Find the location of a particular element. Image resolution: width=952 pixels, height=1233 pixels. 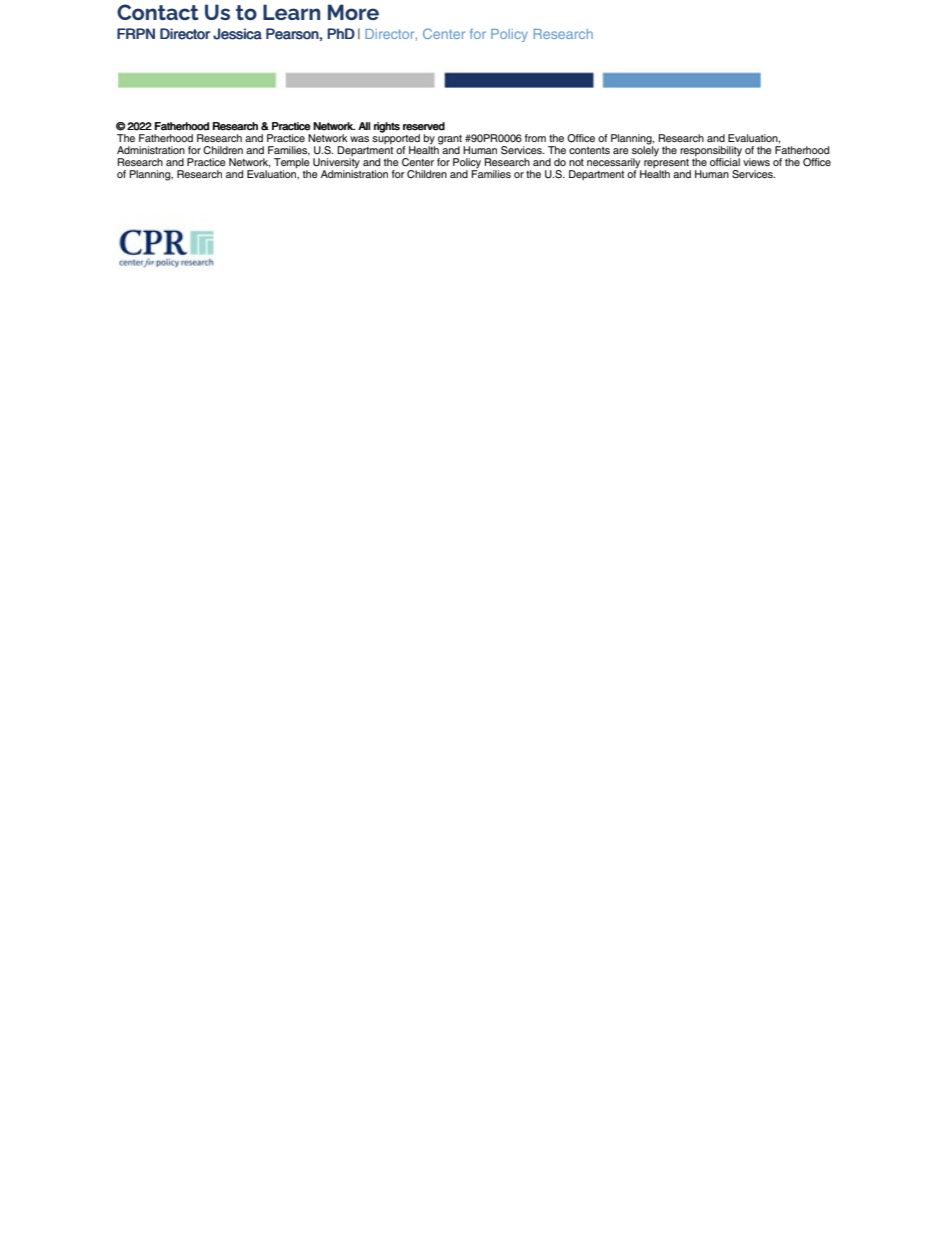

was is located at coordinates (359, 139).
